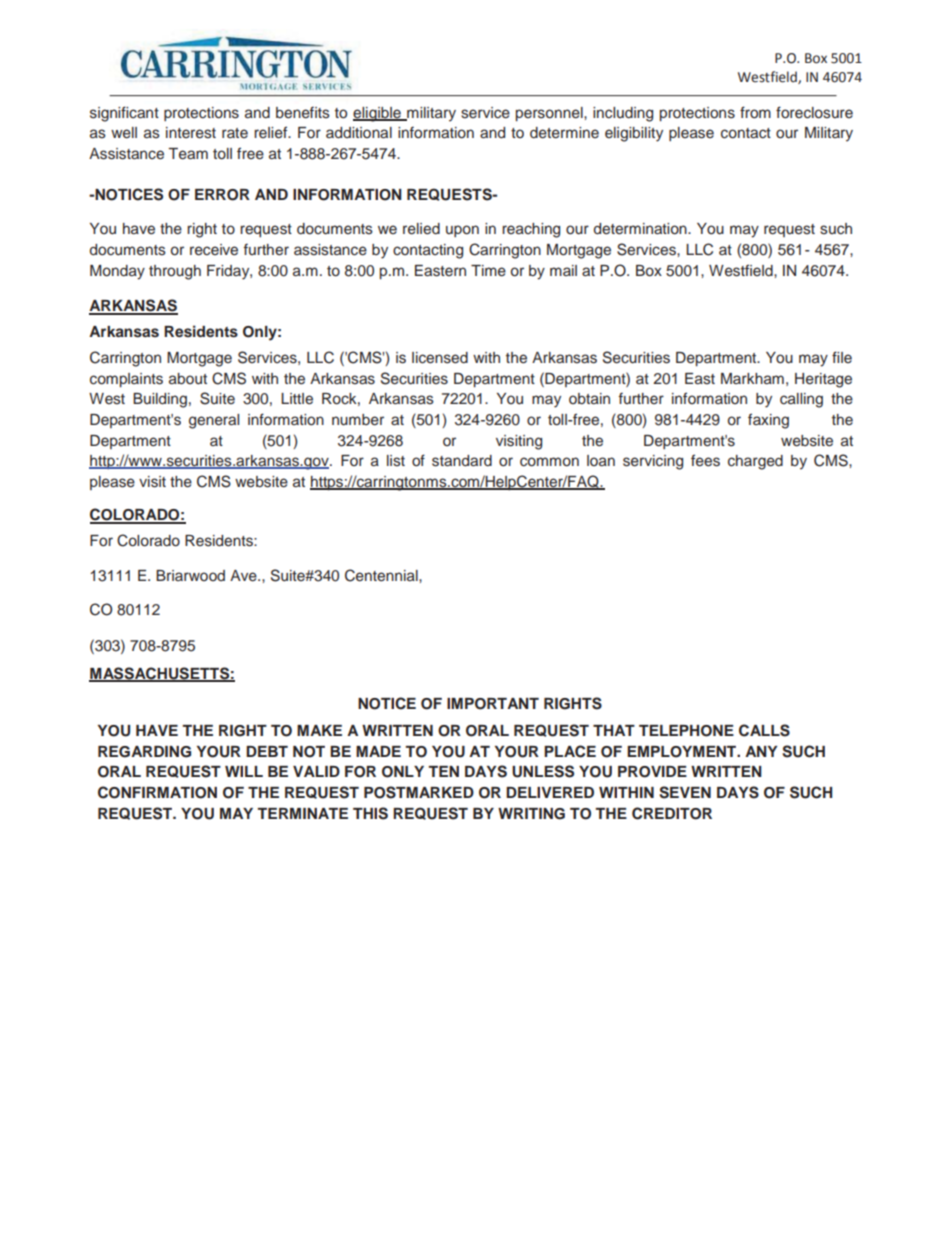 This image has width=952, height=1233. What do you see at coordinates (191, 133) in the image?
I see `interest` at bounding box center [191, 133].
